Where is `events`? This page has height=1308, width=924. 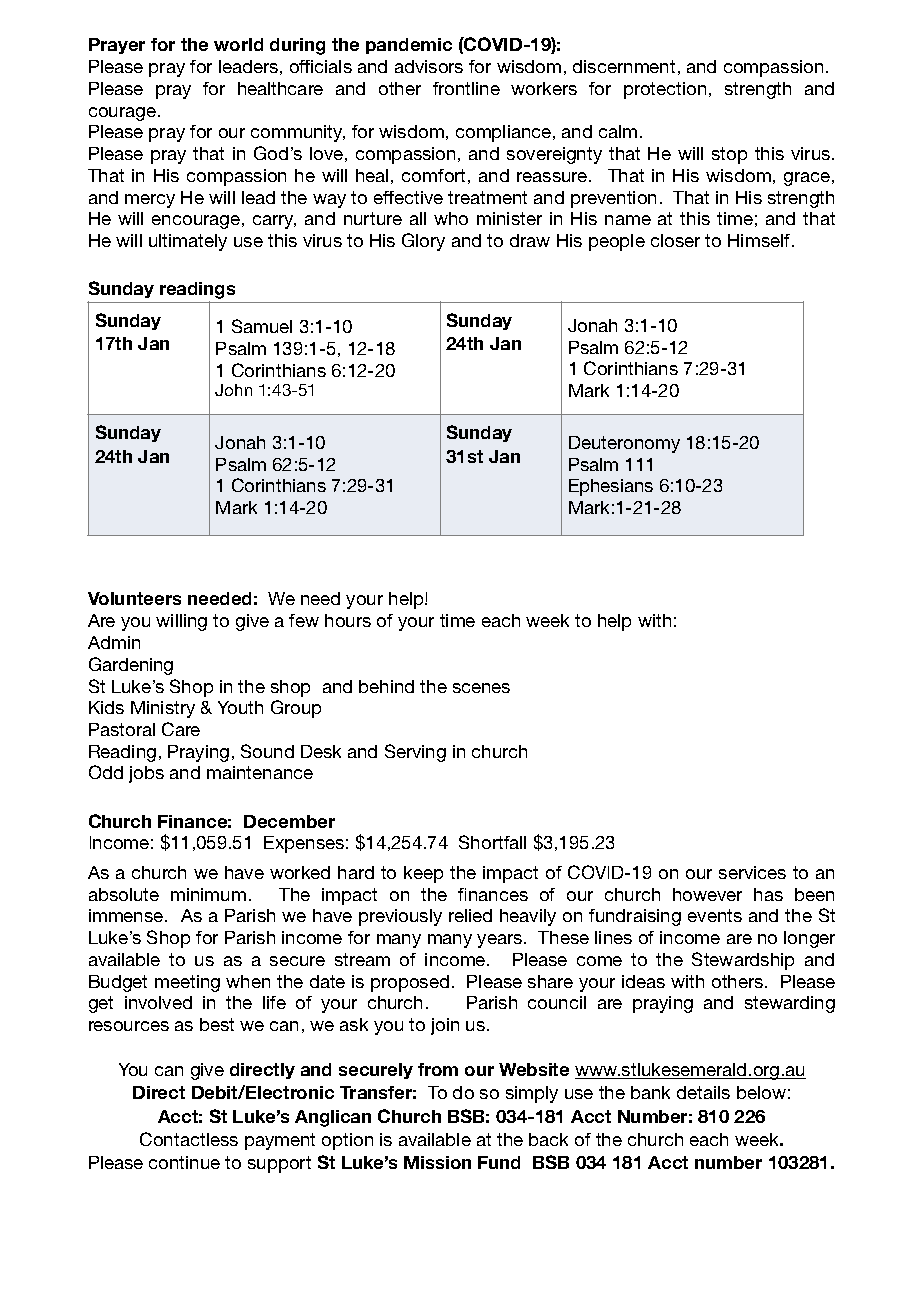
events is located at coordinates (715, 915).
